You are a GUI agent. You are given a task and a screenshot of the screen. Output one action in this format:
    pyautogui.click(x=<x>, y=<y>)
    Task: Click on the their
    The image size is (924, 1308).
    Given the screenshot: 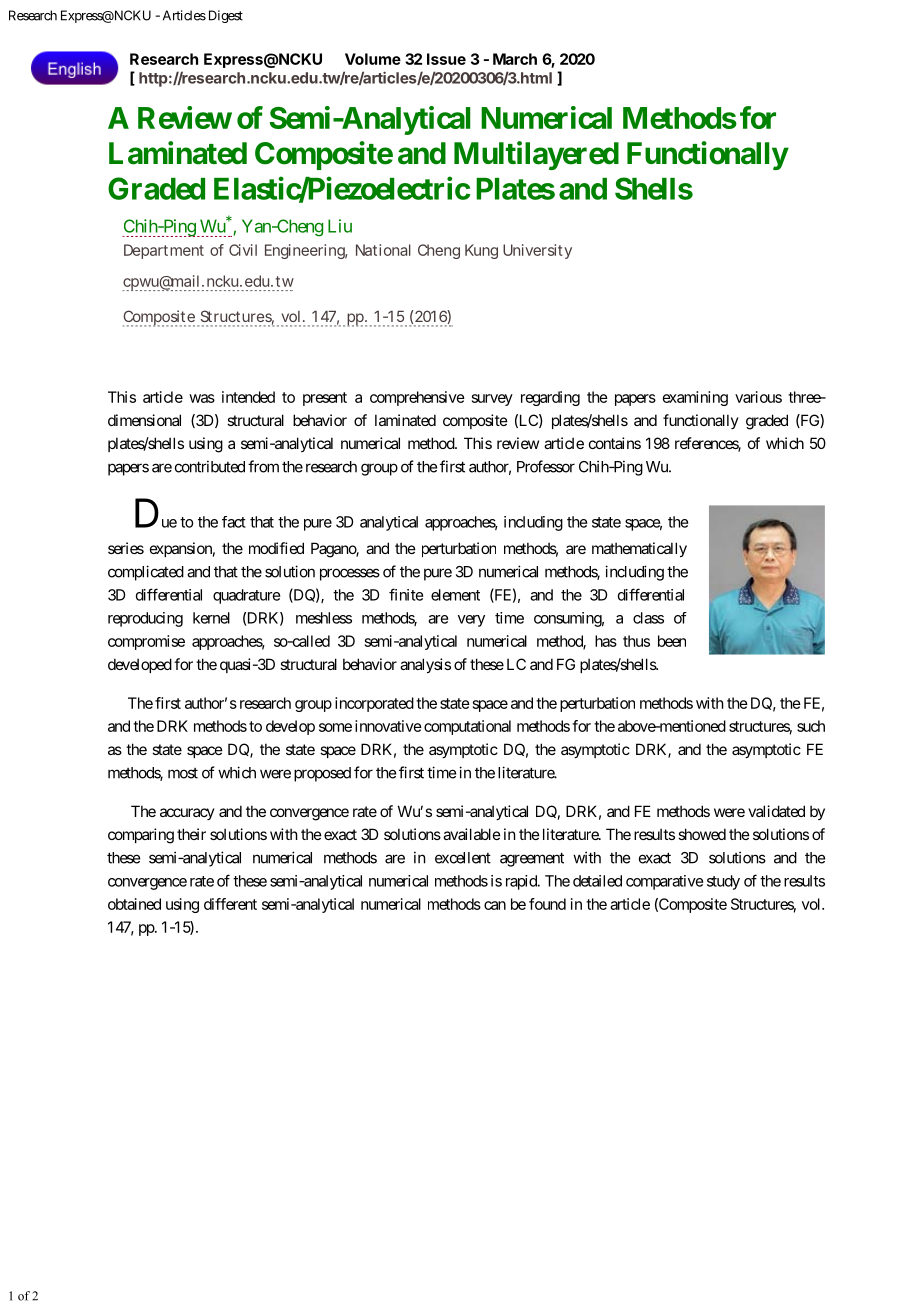 What is the action you would take?
    pyautogui.click(x=191, y=834)
